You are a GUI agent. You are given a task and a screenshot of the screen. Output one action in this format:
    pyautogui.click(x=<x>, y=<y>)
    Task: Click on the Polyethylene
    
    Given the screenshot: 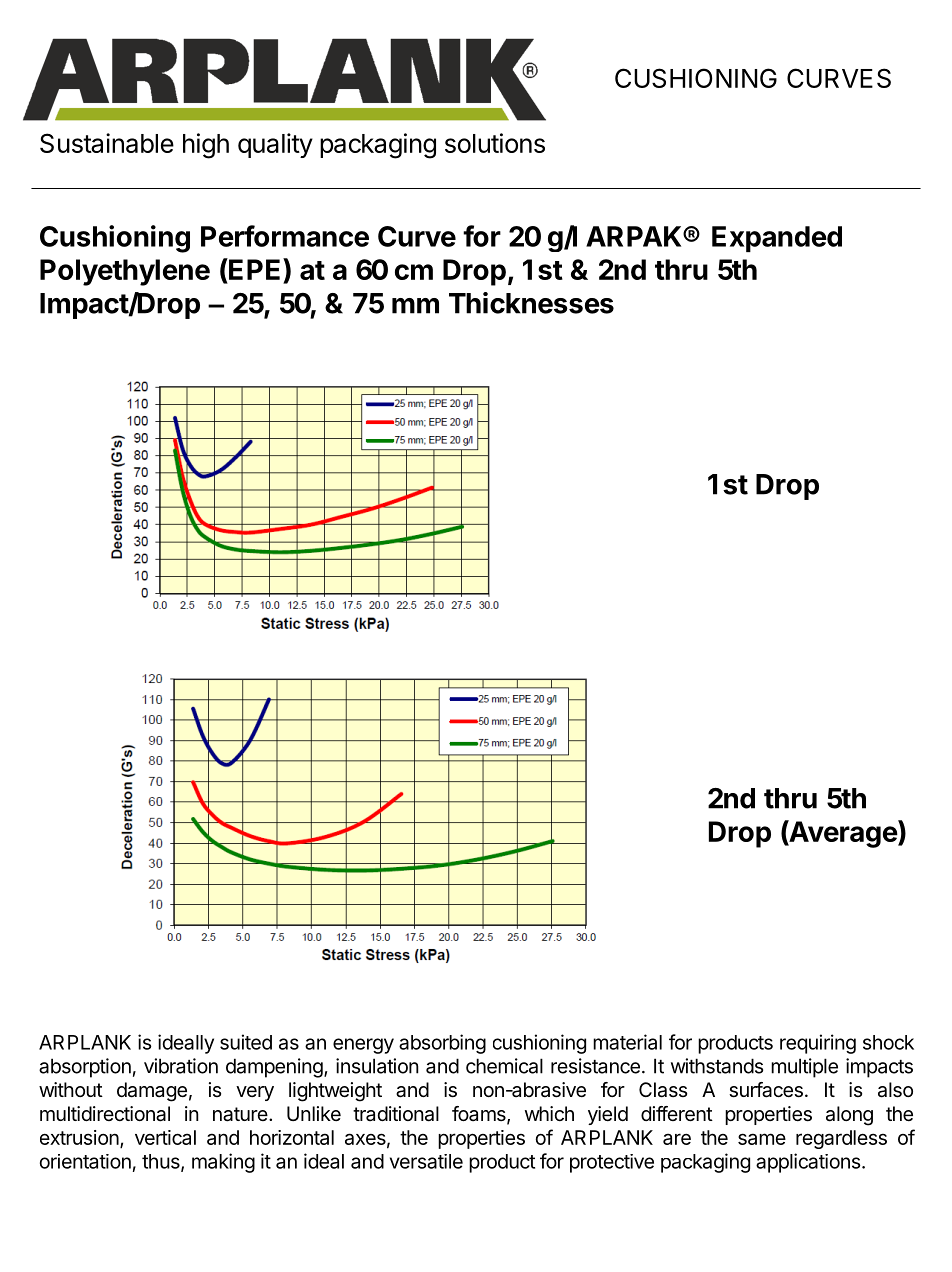 What is the action you would take?
    pyautogui.click(x=125, y=272)
